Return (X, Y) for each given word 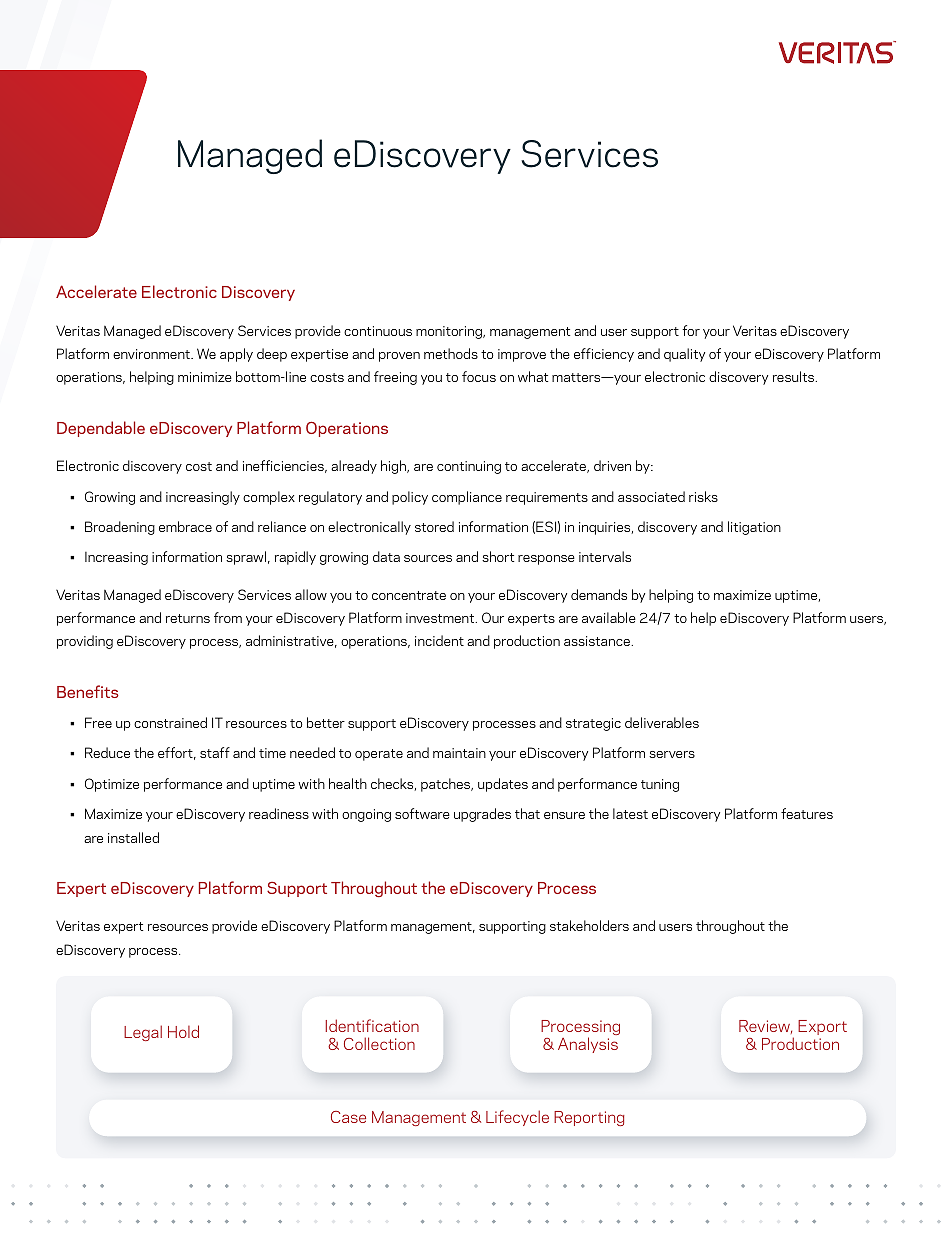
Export (822, 1027)
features (807, 813)
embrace (185, 526)
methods (451, 353)
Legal (143, 1033)
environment (152, 354)
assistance (598, 641)
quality (684, 355)
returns (188, 618)
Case (348, 1117)
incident (439, 640)
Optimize (112, 785)
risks (703, 496)
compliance (467, 498)
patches (447, 785)
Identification (372, 1025)
